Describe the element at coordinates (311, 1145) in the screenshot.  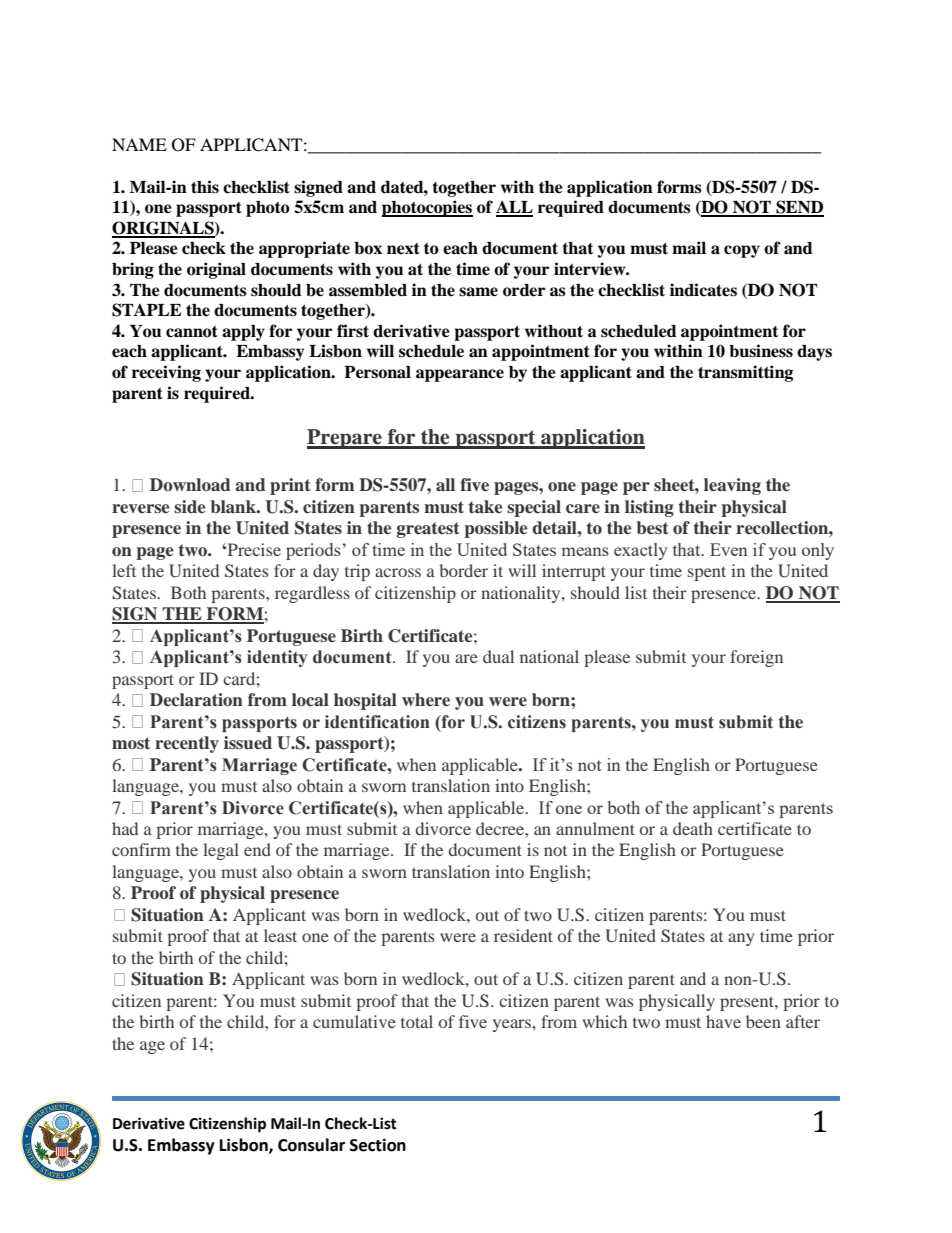
I see `Consular` at that location.
